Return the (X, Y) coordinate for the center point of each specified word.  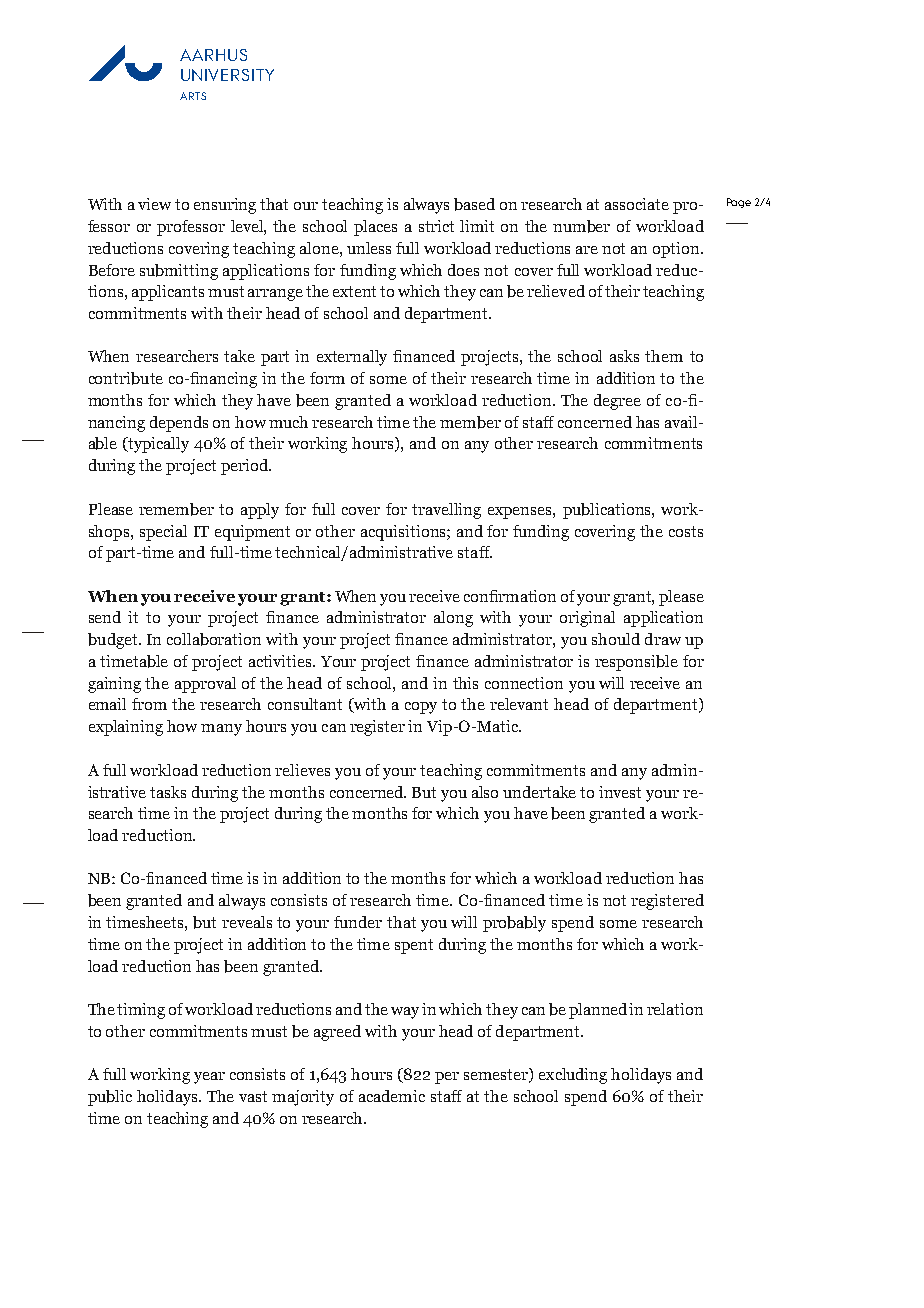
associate (637, 204)
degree (617, 402)
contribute (126, 378)
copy (421, 708)
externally (352, 358)
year (209, 1078)
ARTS (193, 96)
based (474, 204)
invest (620, 792)
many (221, 730)
